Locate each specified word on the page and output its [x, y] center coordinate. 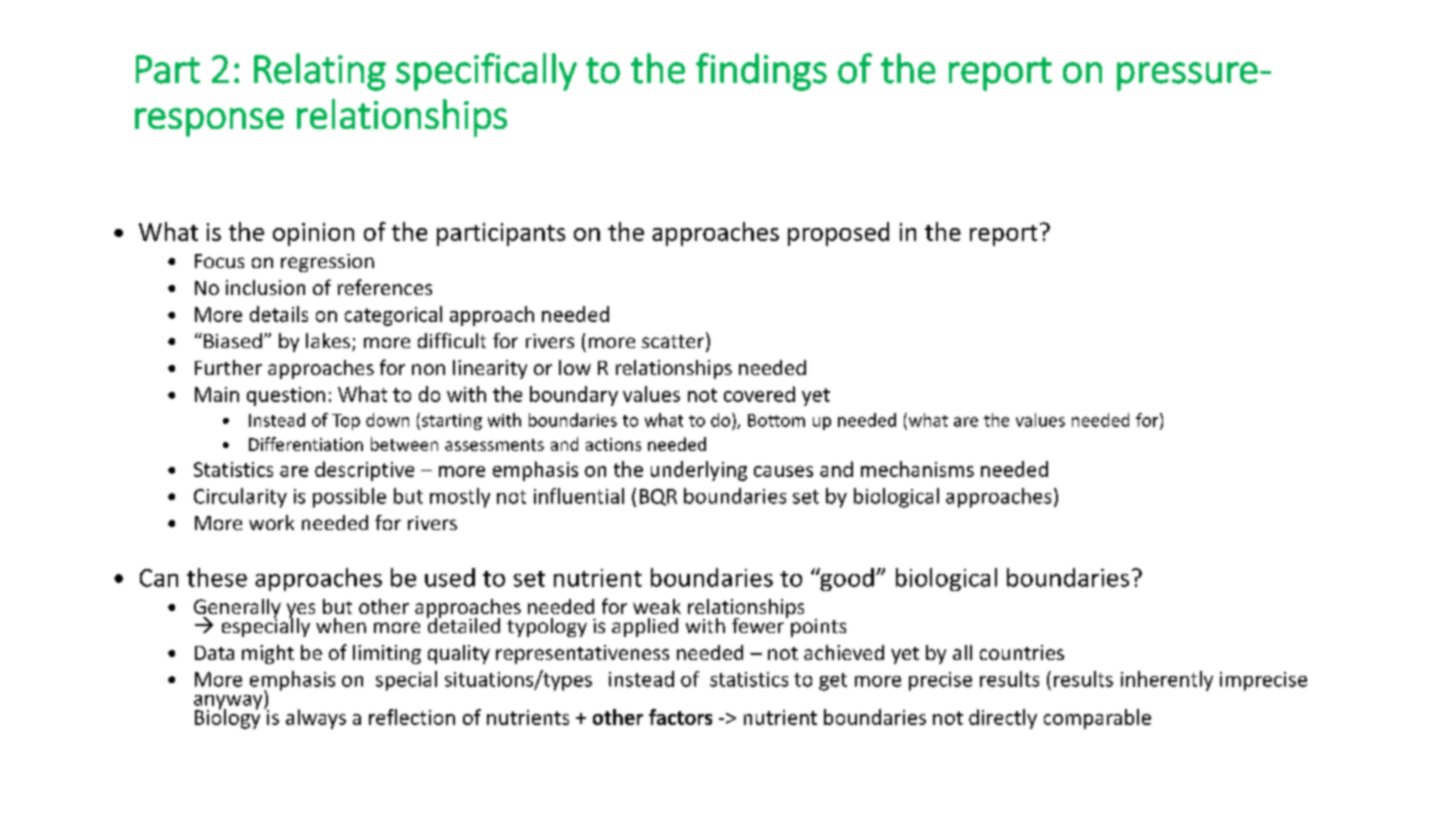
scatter [674, 342]
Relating [320, 72]
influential [579, 496]
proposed [838, 234]
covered [759, 394]
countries [1022, 652]
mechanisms [917, 469]
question [286, 396]
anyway [229, 703]
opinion [313, 234]
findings [761, 72]
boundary [574, 396]
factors [680, 717]
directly [1003, 719]
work [271, 522]
